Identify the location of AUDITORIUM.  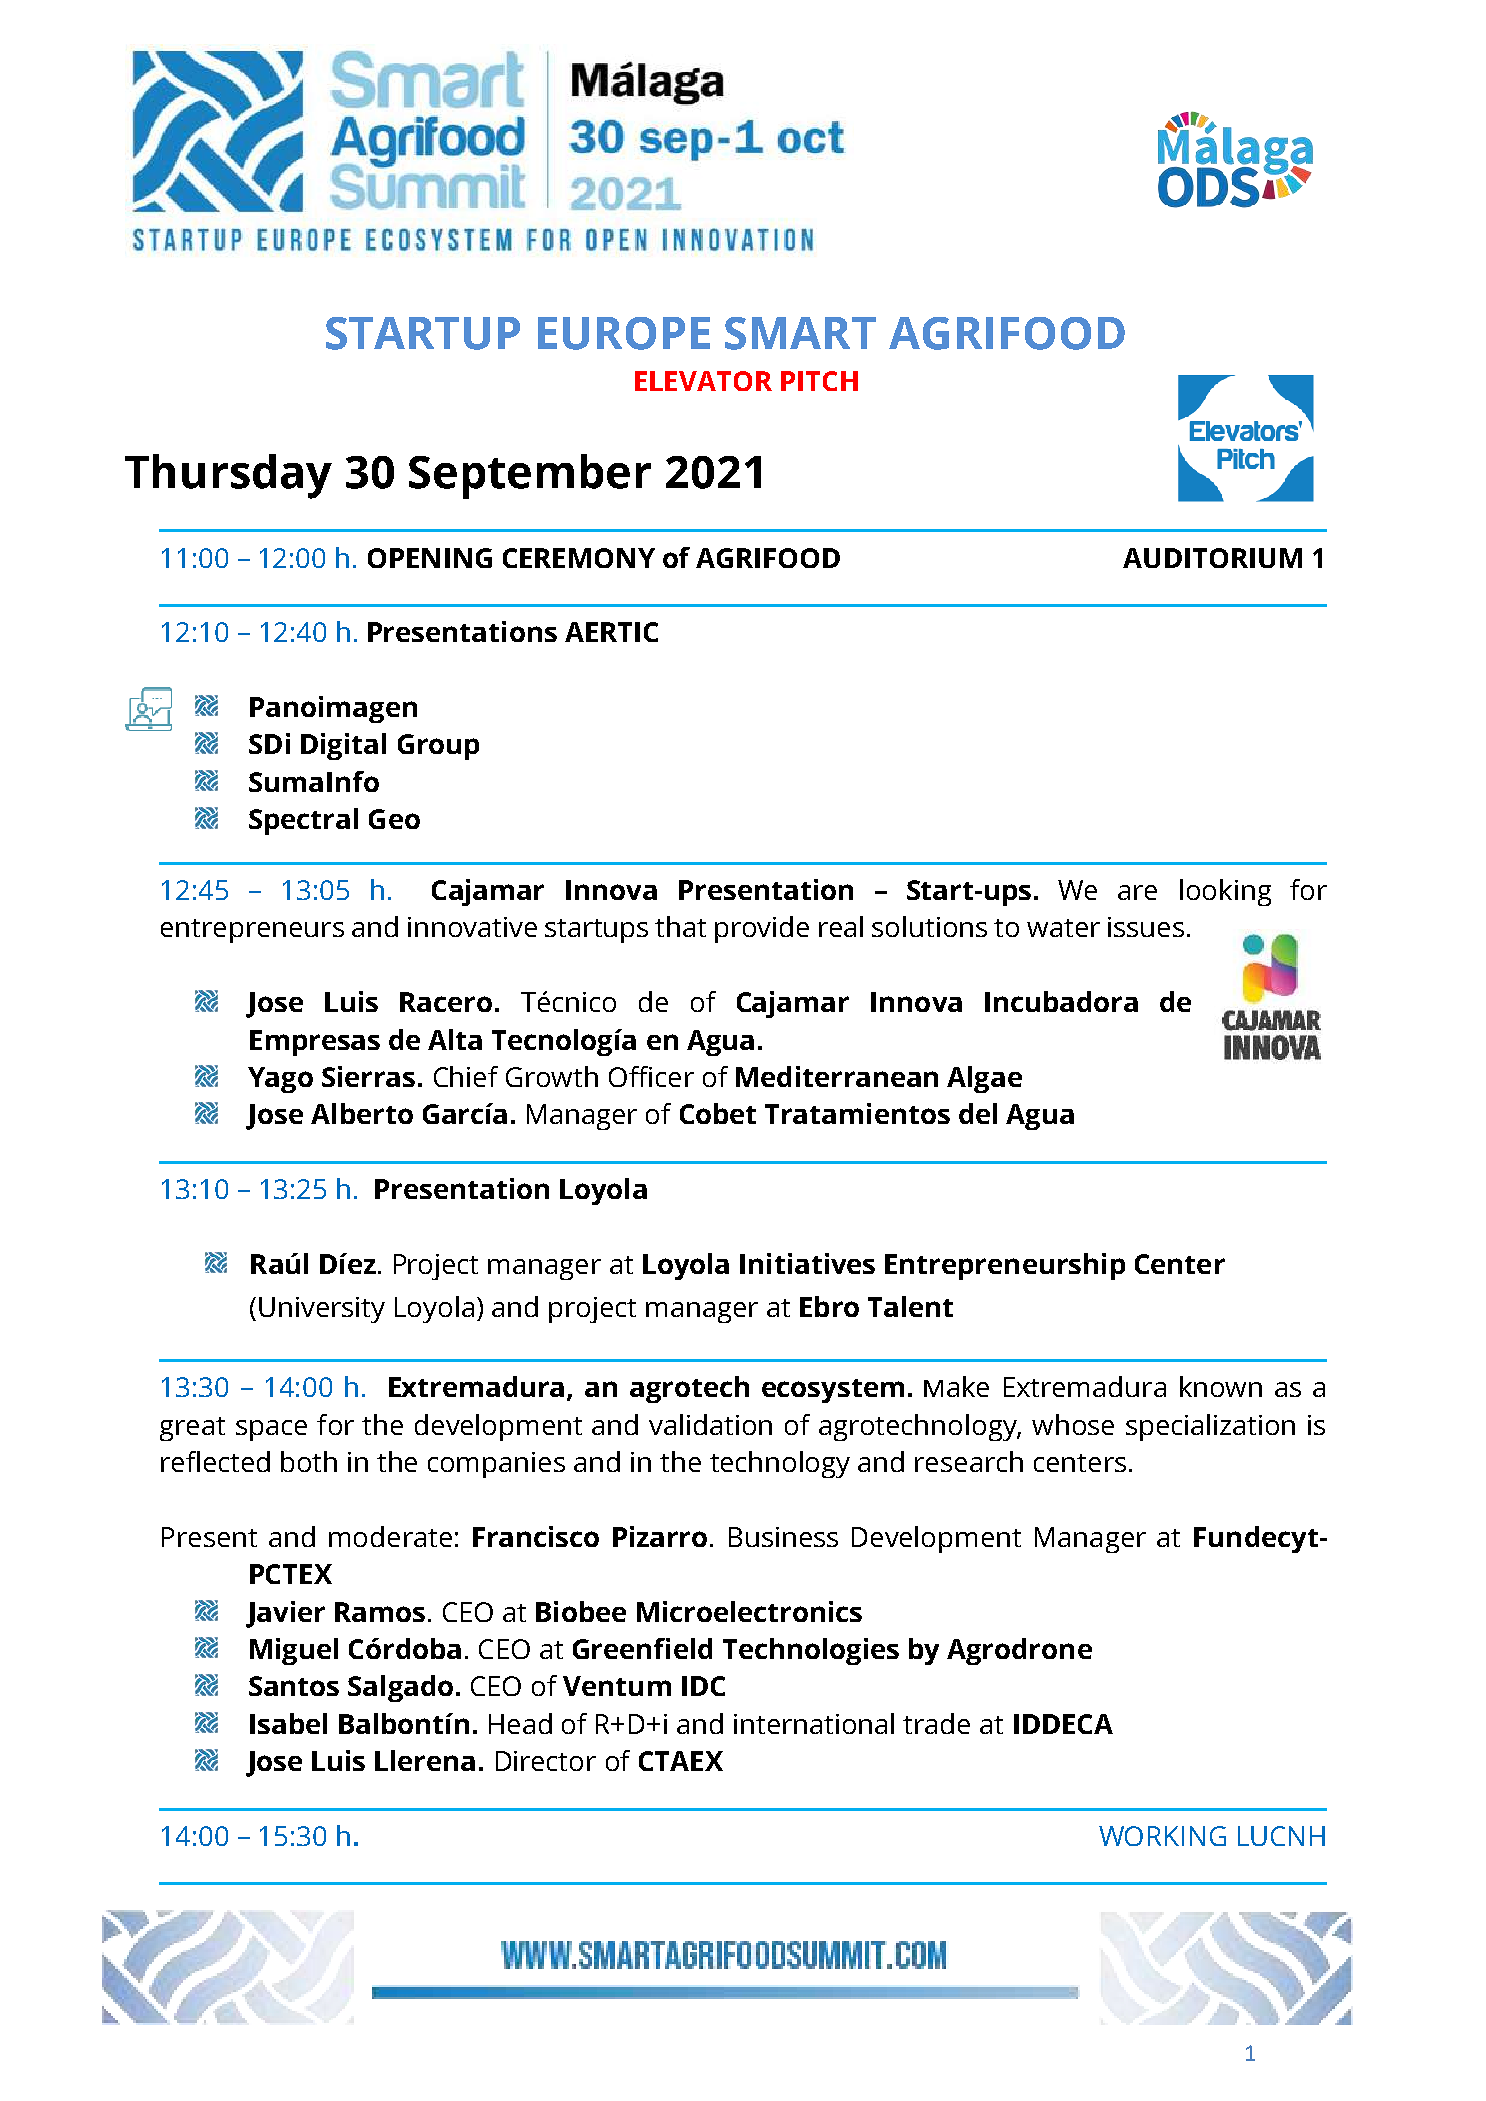
(1212, 558).
